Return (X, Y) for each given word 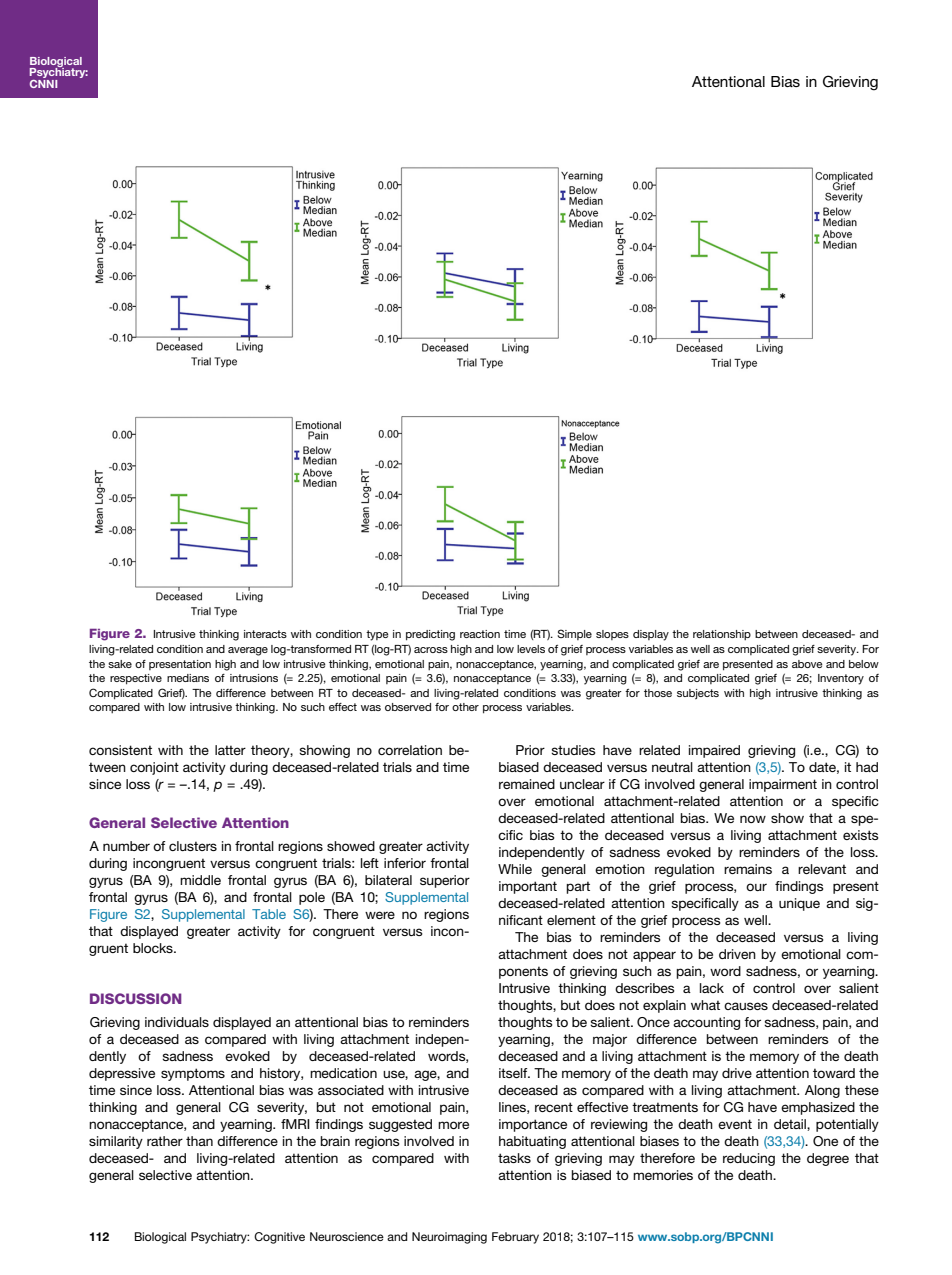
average (248, 651)
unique (799, 904)
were (380, 915)
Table (269, 914)
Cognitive (279, 1238)
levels (531, 649)
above (807, 664)
